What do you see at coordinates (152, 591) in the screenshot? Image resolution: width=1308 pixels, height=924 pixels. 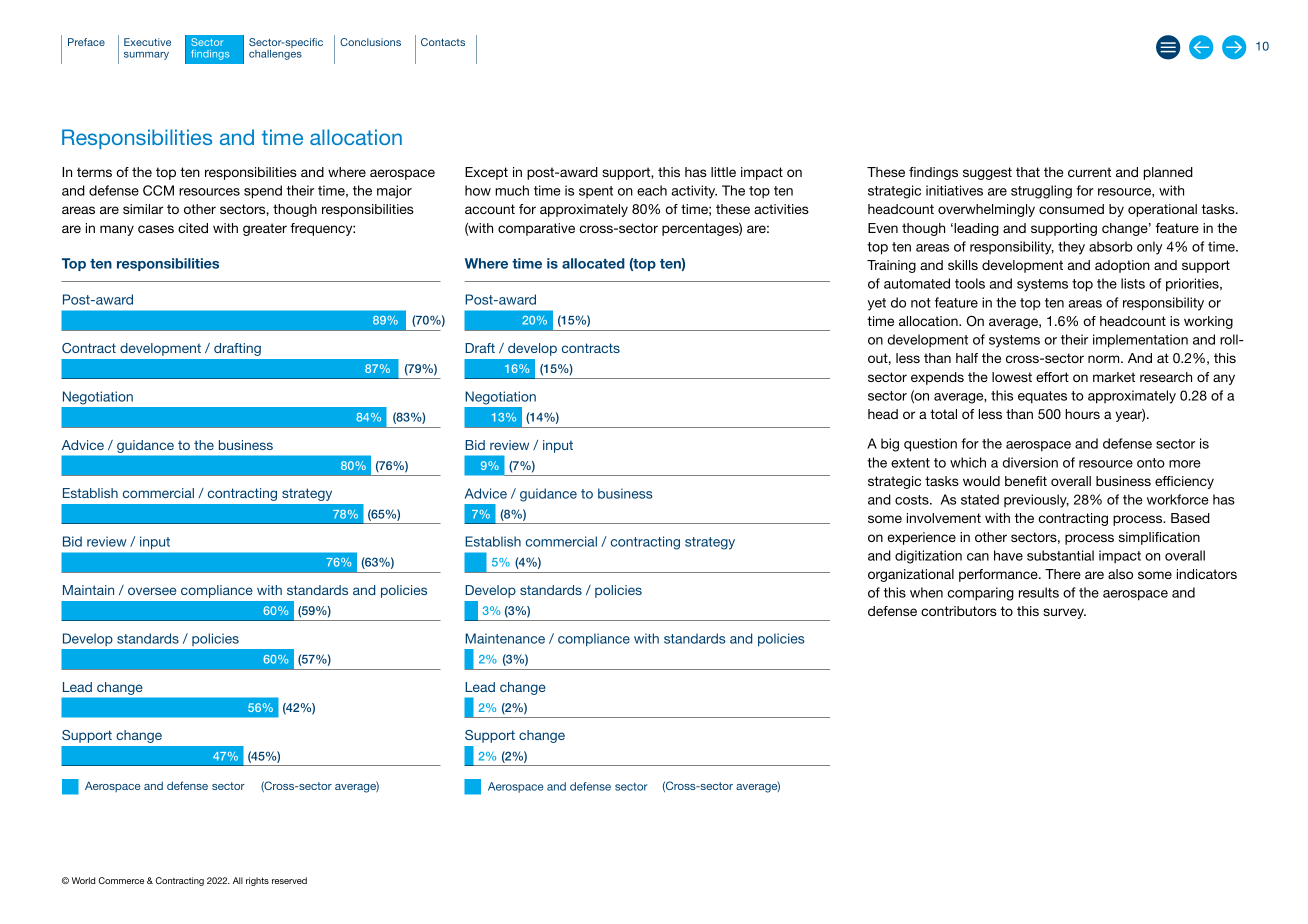 I see `oversee` at bounding box center [152, 591].
